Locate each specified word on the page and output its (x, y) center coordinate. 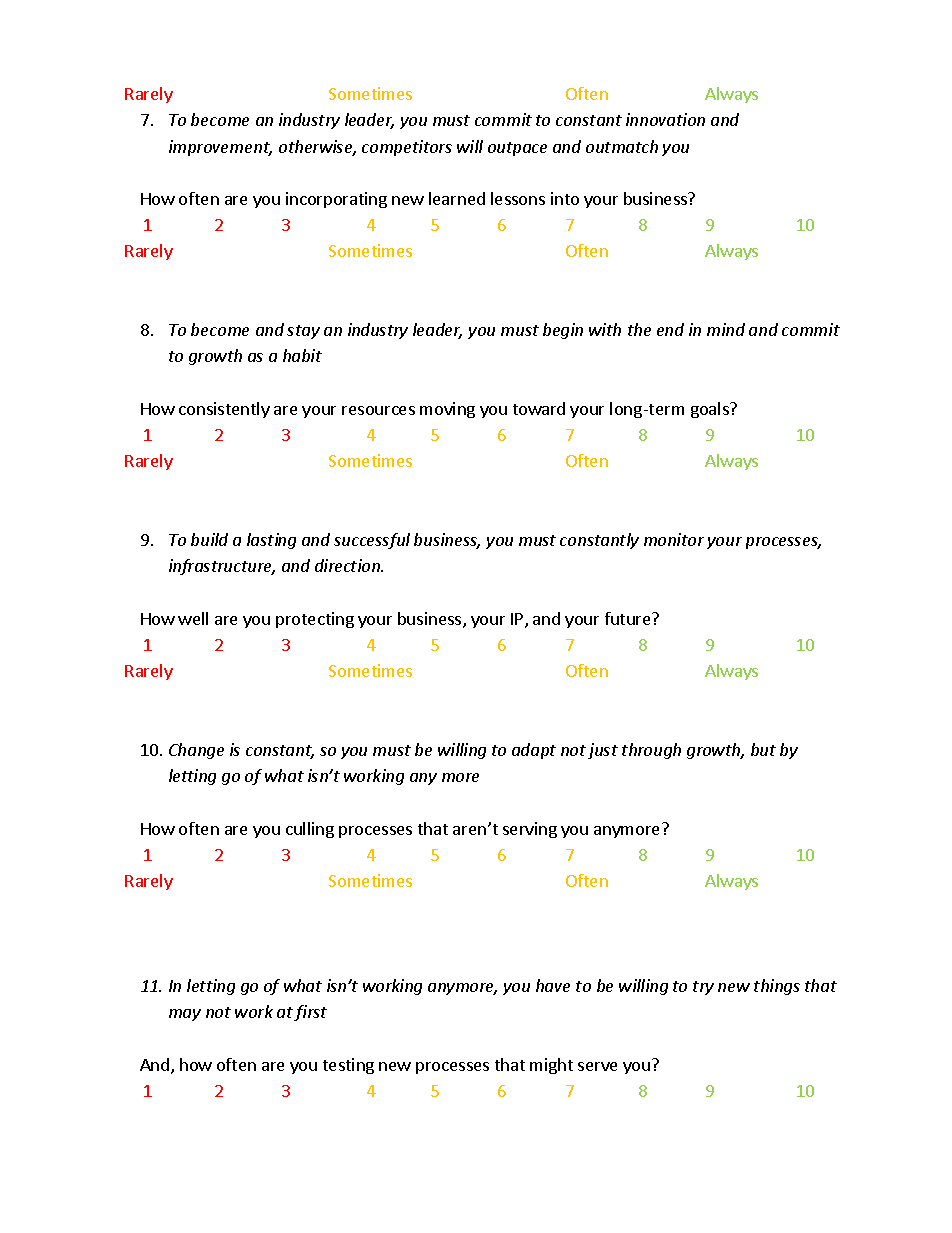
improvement (220, 148)
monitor (674, 539)
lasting (271, 541)
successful (372, 541)
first (310, 1013)
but (763, 749)
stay (303, 332)
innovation (665, 119)
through (651, 751)
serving (530, 830)
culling (310, 830)
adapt (534, 751)
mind (726, 329)
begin (563, 331)
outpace (517, 149)
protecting (315, 620)
